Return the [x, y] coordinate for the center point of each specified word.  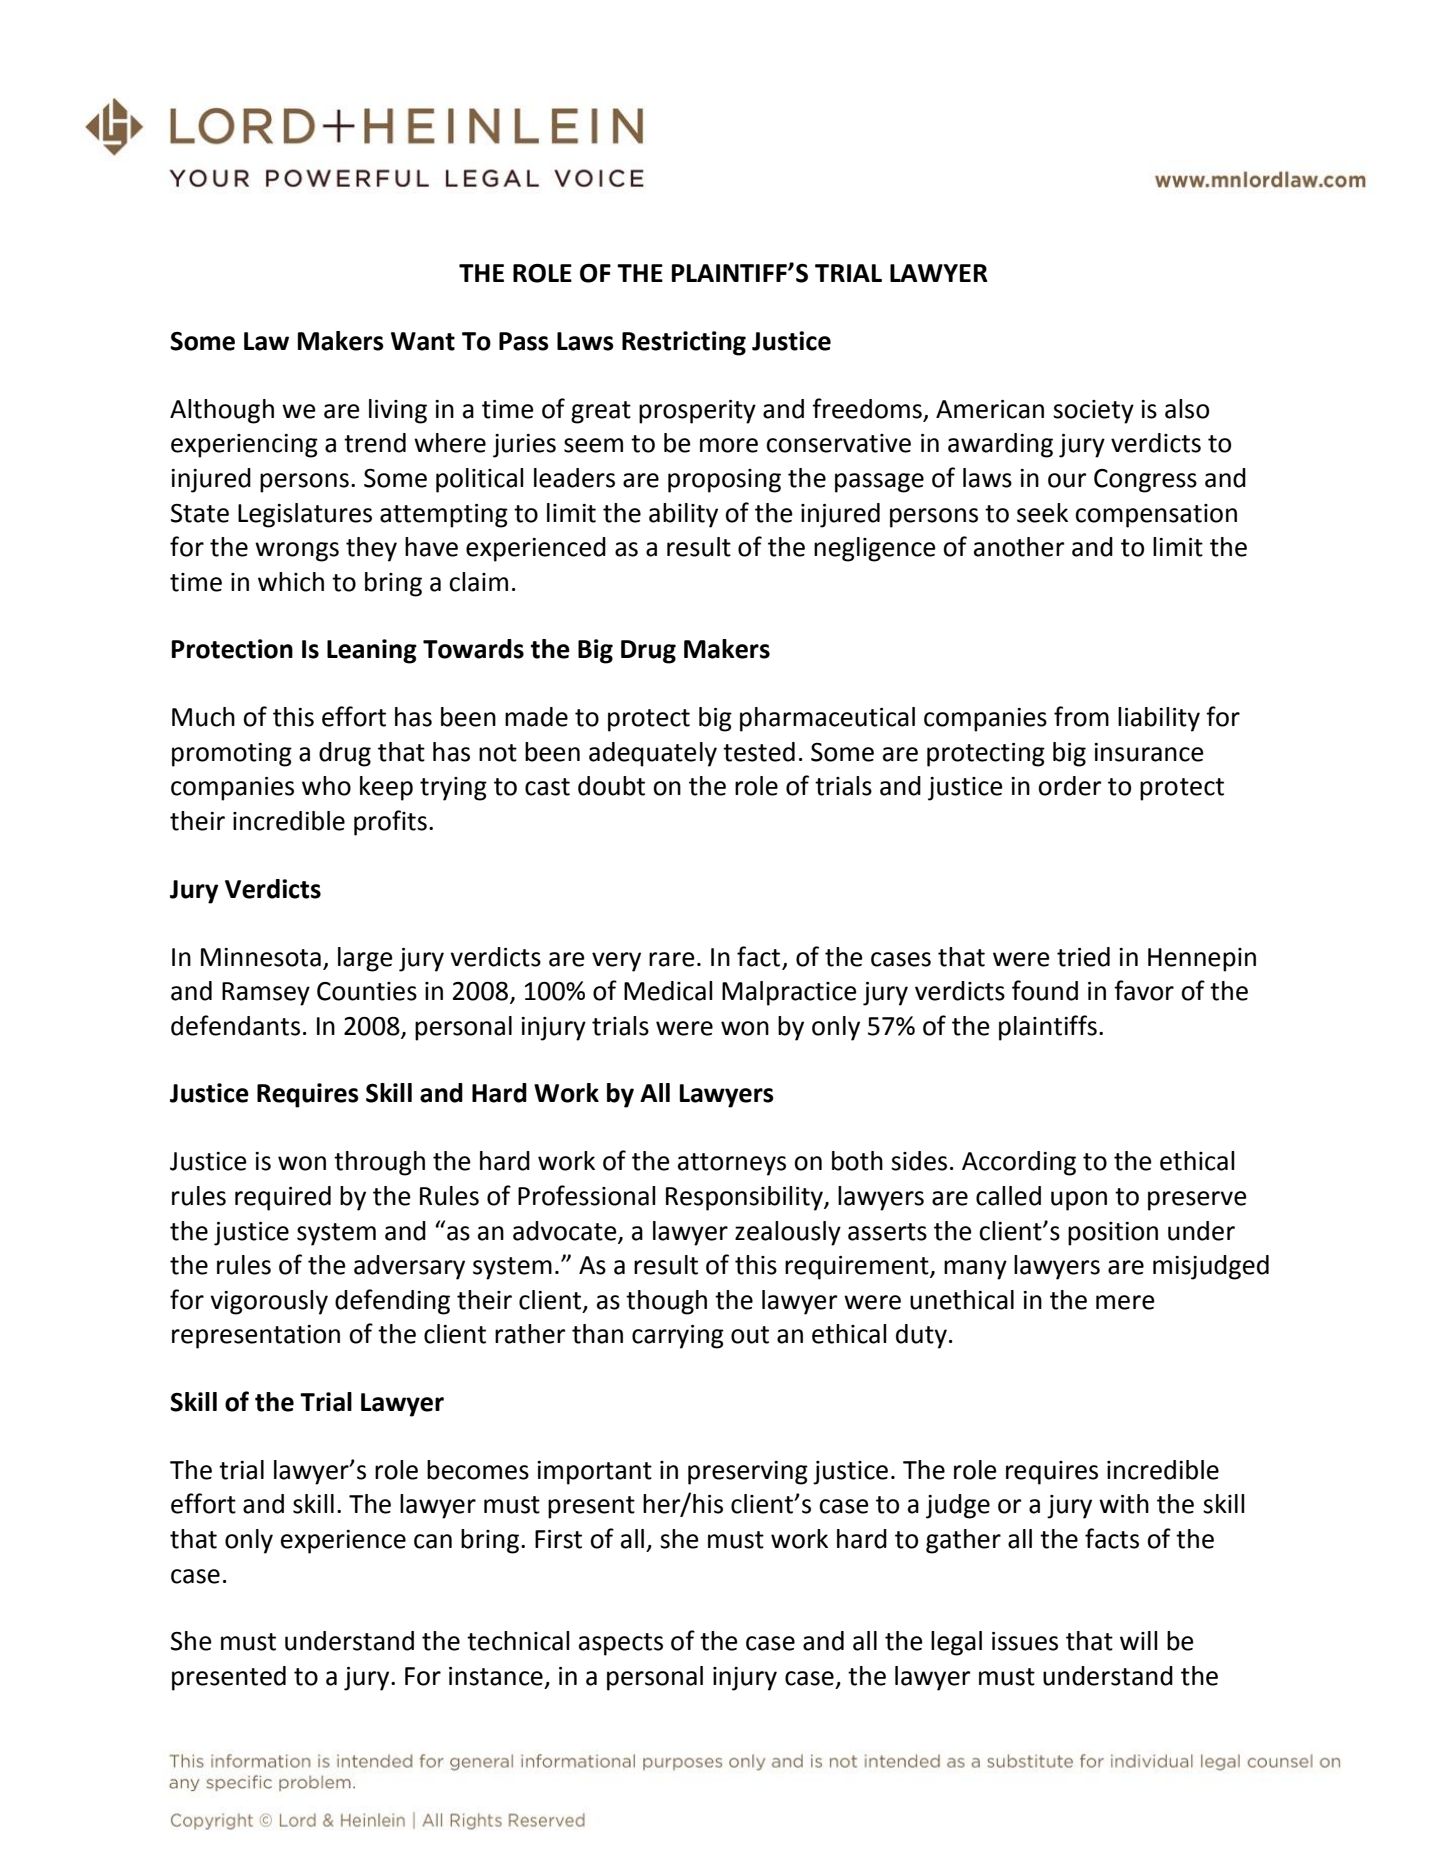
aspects [621, 1644]
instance [496, 1676]
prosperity [697, 412]
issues [1025, 1641]
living [398, 411]
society [1093, 412]
